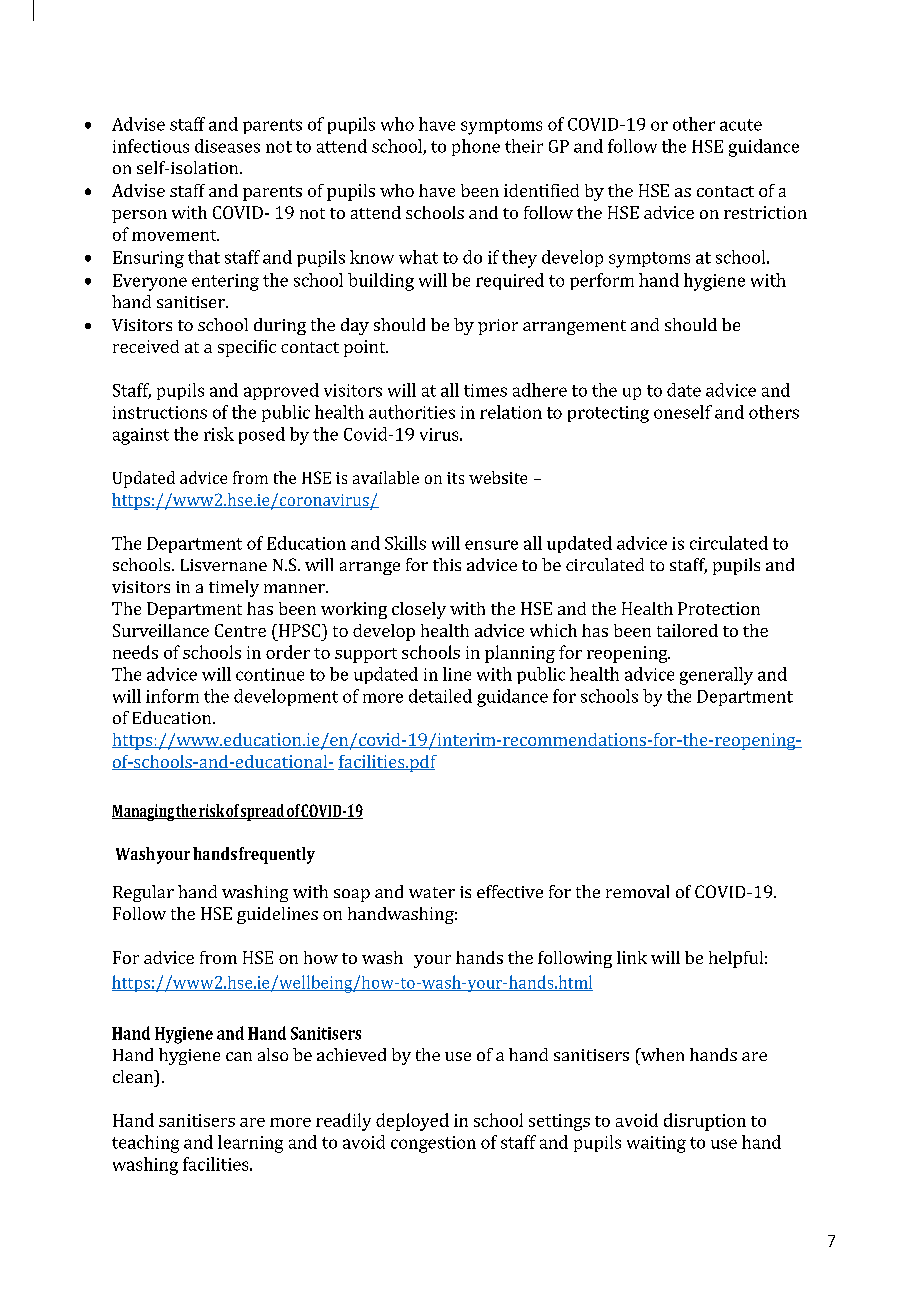 Image resolution: width=924 pixels, height=1307 pixels. Describe the element at coordinates (227, 146) in the document. I see `diseases` at that location.
